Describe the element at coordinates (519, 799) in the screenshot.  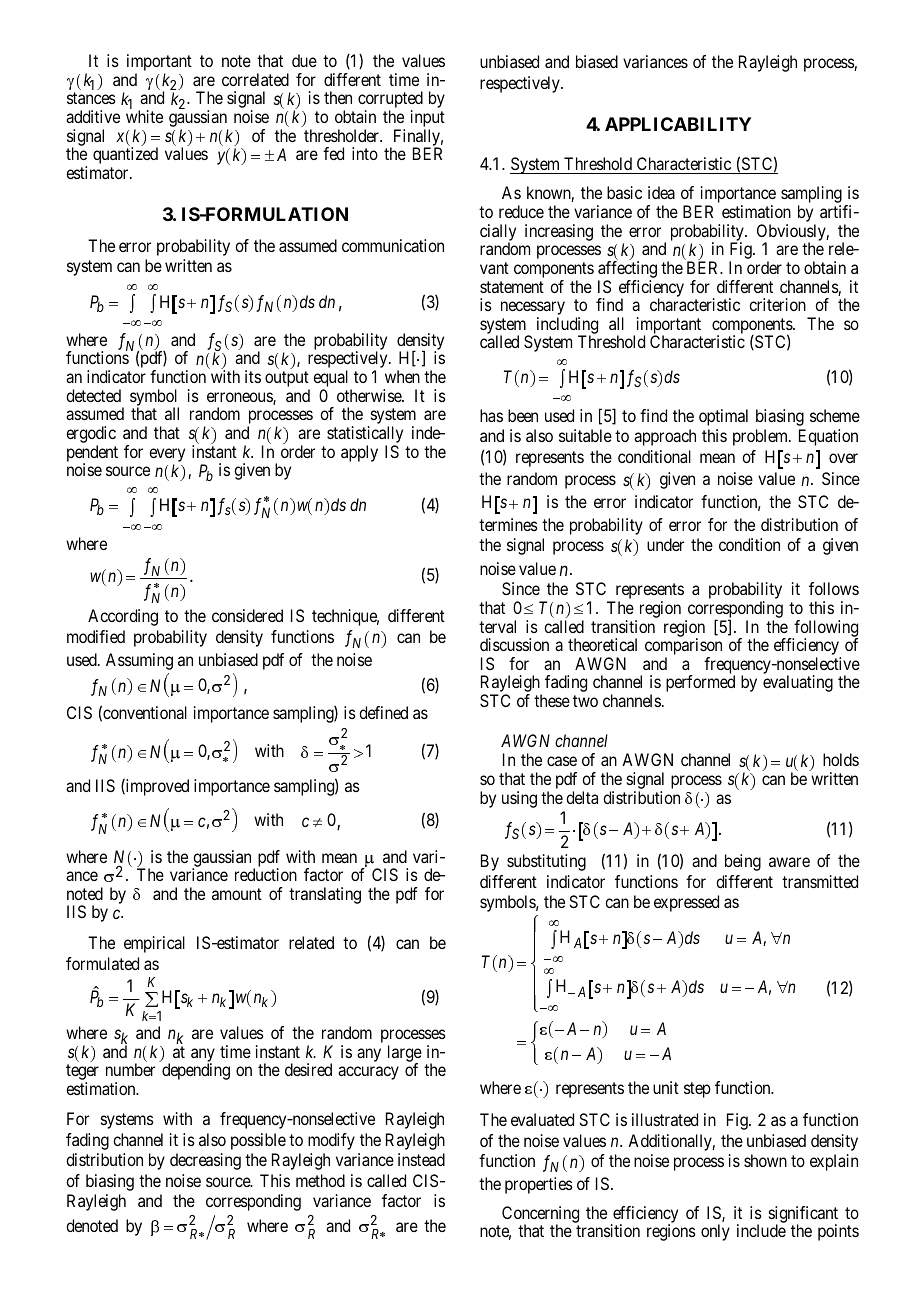
I see `using` at that location.
